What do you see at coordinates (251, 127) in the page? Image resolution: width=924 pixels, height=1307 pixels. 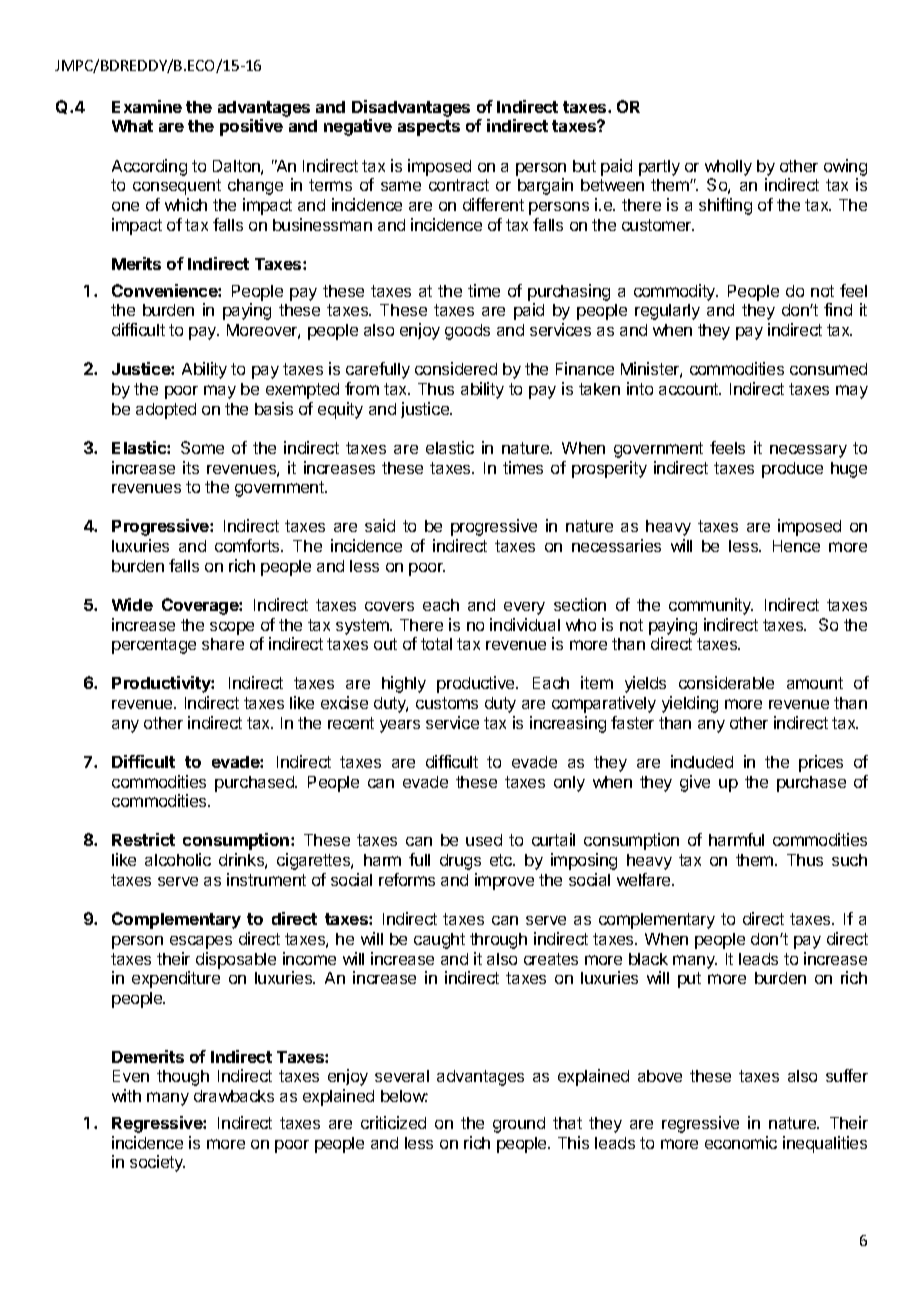 I see `positive` at bounding box center [251, 127].
